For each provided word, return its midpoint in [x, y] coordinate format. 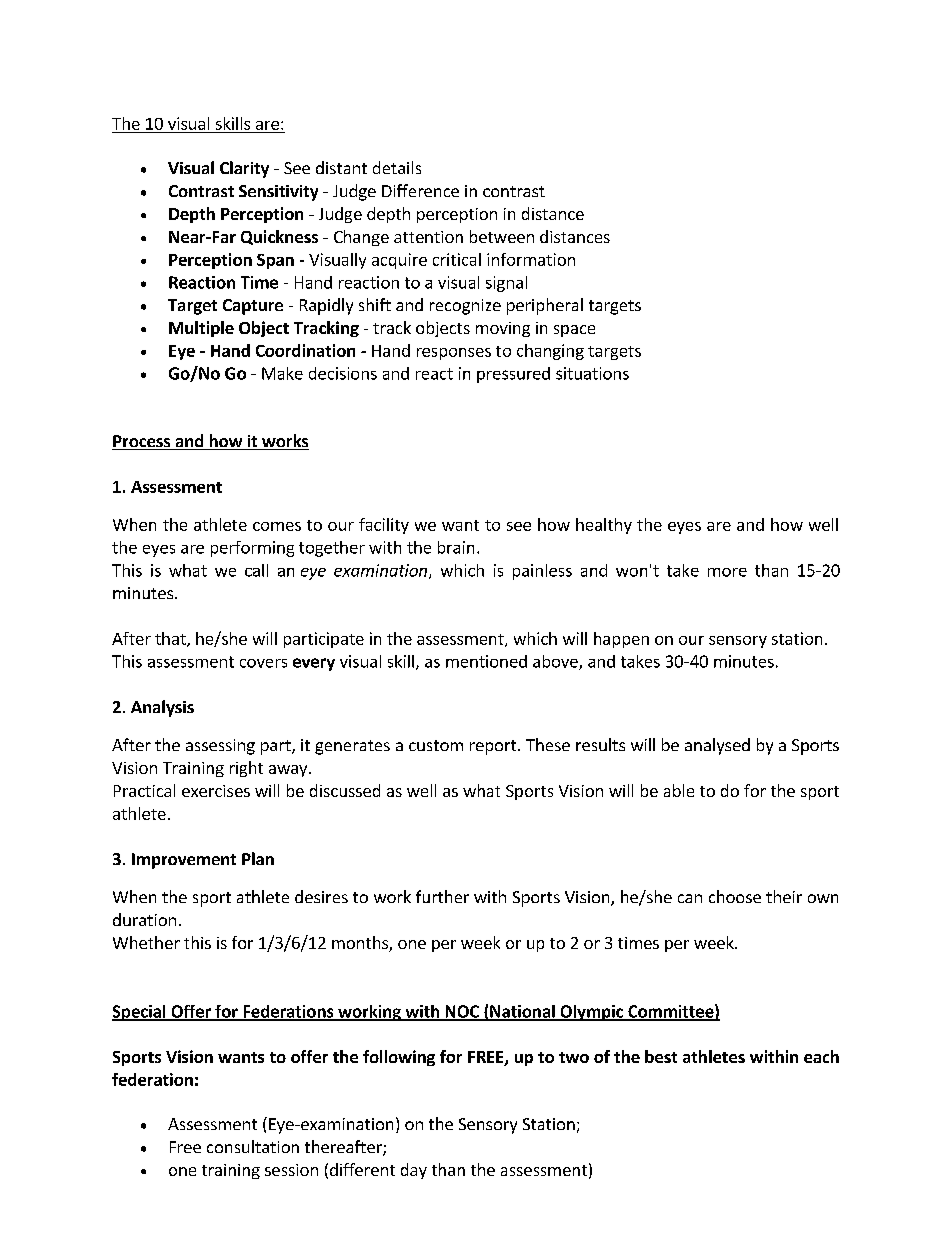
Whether [146, 942]
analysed [717, 746]
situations [592, 373]
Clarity [244, 169]
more [727, 572]
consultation [253, 1146]
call [256, 570]
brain [456, 547]
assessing [220, 747]
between [502, 236]
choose [735, 896]
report [494, 747]
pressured [513, 375]
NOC [462, 1012]
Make [282, 373]
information [531, 259]
